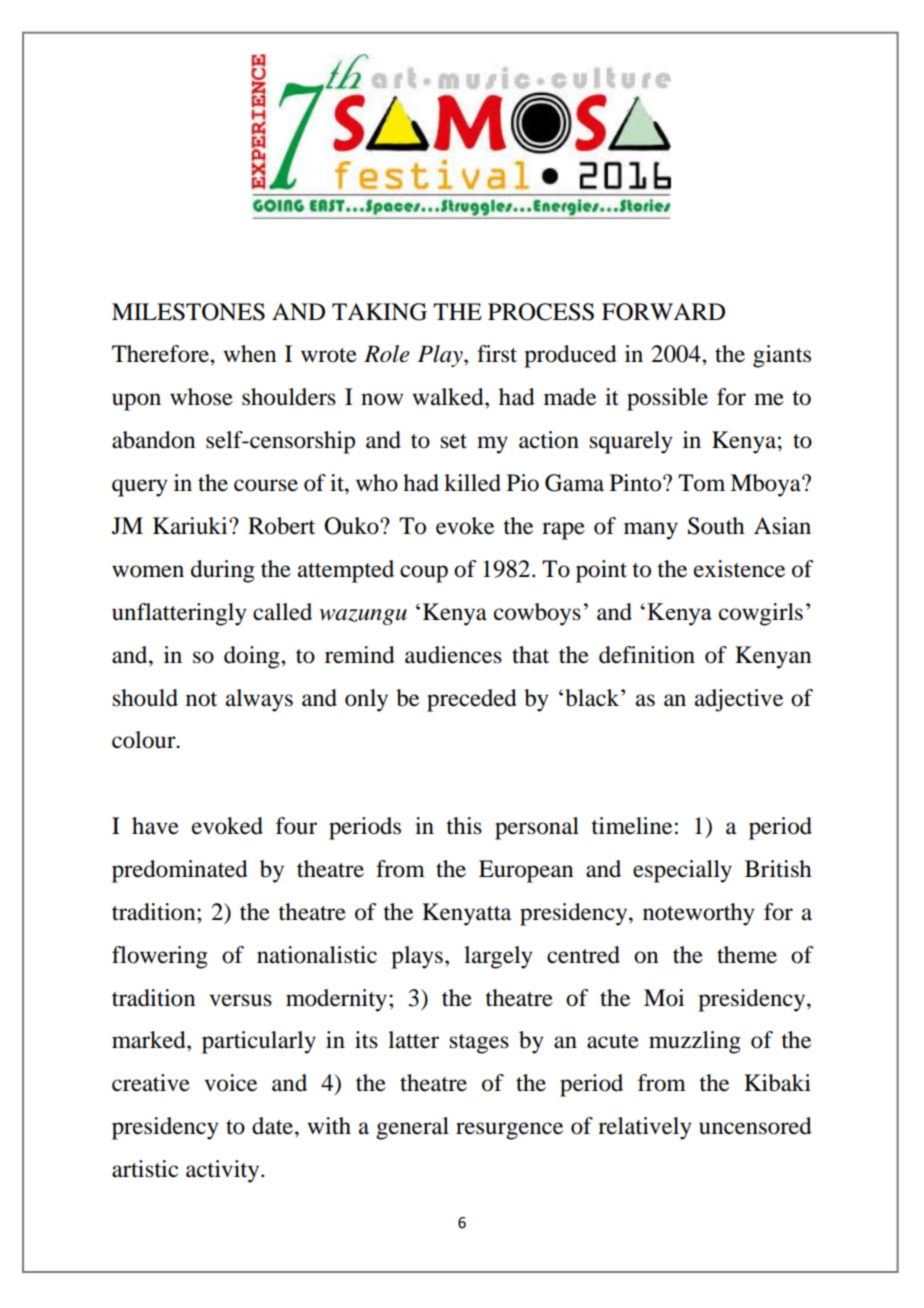 The width and height of the screenshot is (924, 1308). What do you see at coordinates (497, 354) in the screenshot?
I see `first` at bounding box center [497, 354].
